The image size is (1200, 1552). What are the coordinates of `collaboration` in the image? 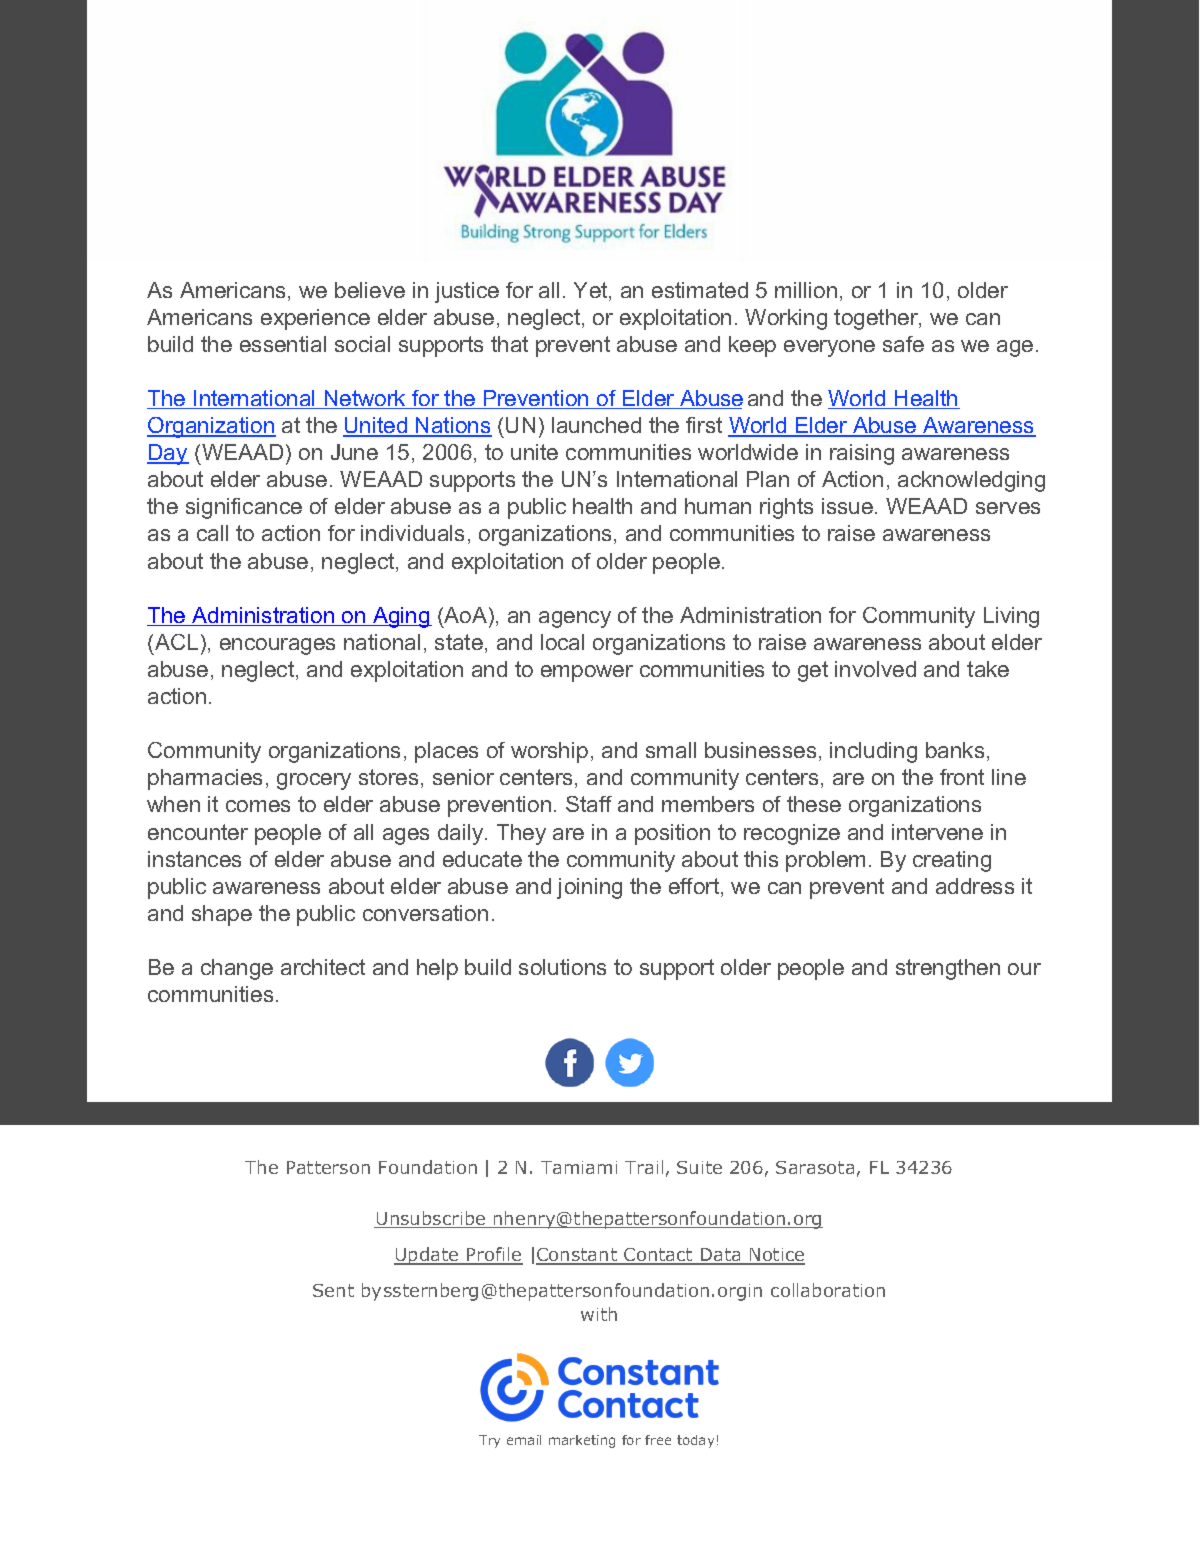 It's located at (828, 1290).
